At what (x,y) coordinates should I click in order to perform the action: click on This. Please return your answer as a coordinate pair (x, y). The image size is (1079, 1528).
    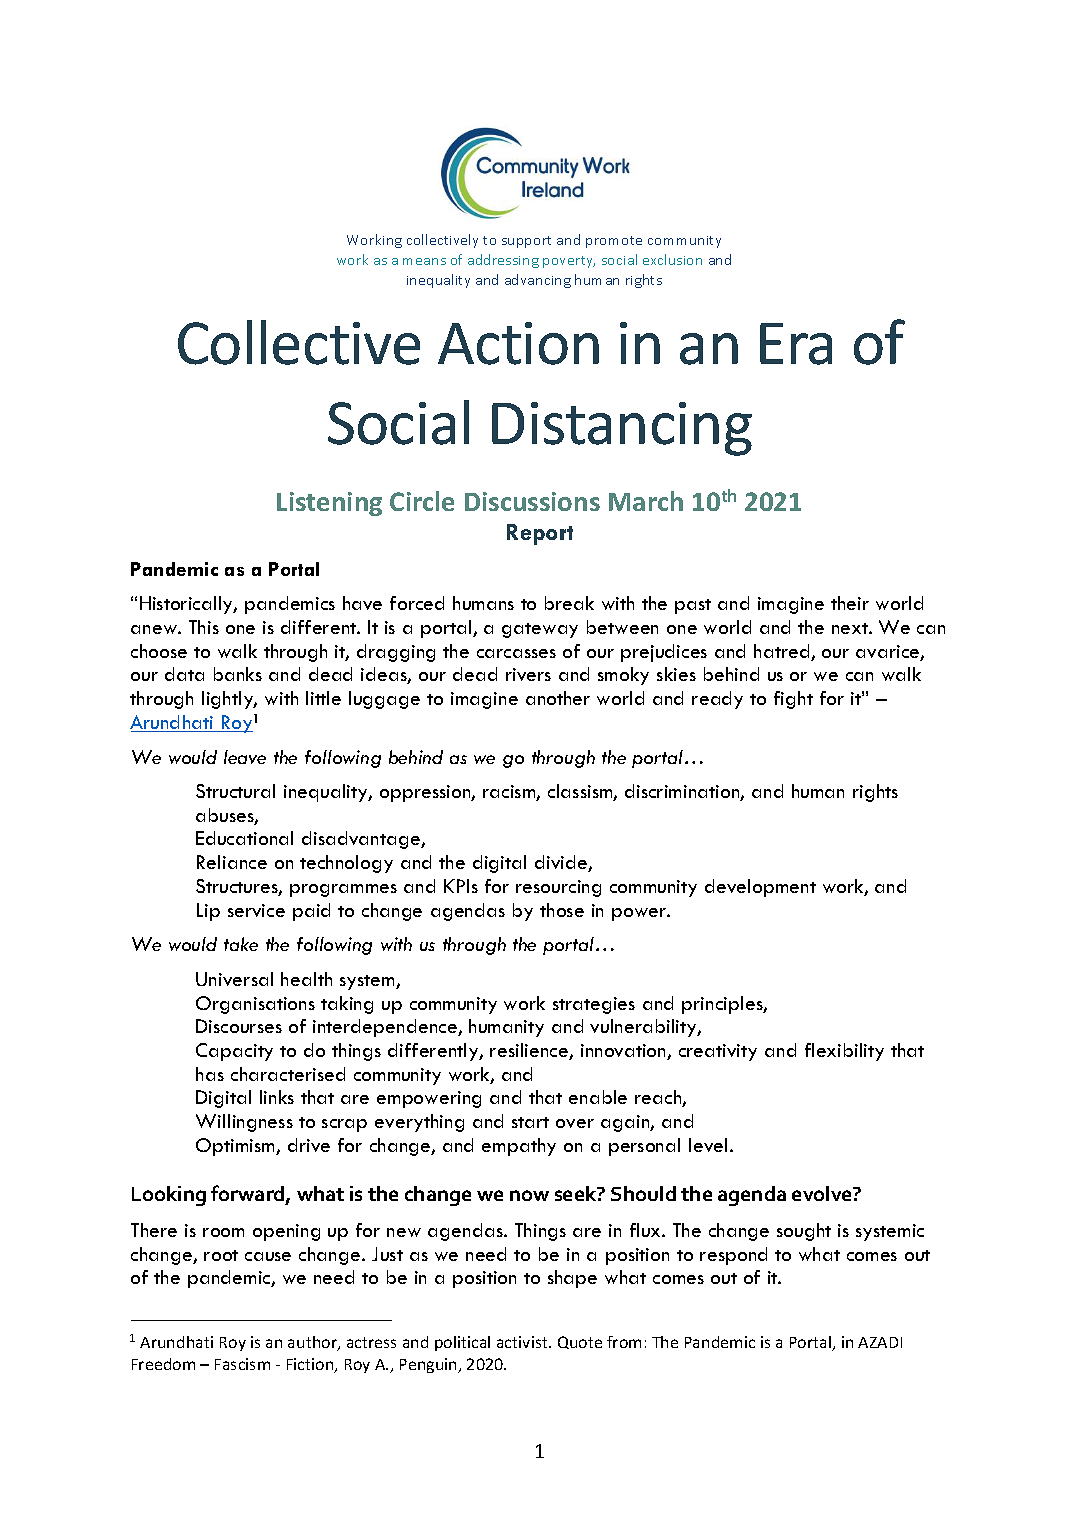
    Looking at the image, I should click on (204, 627).
